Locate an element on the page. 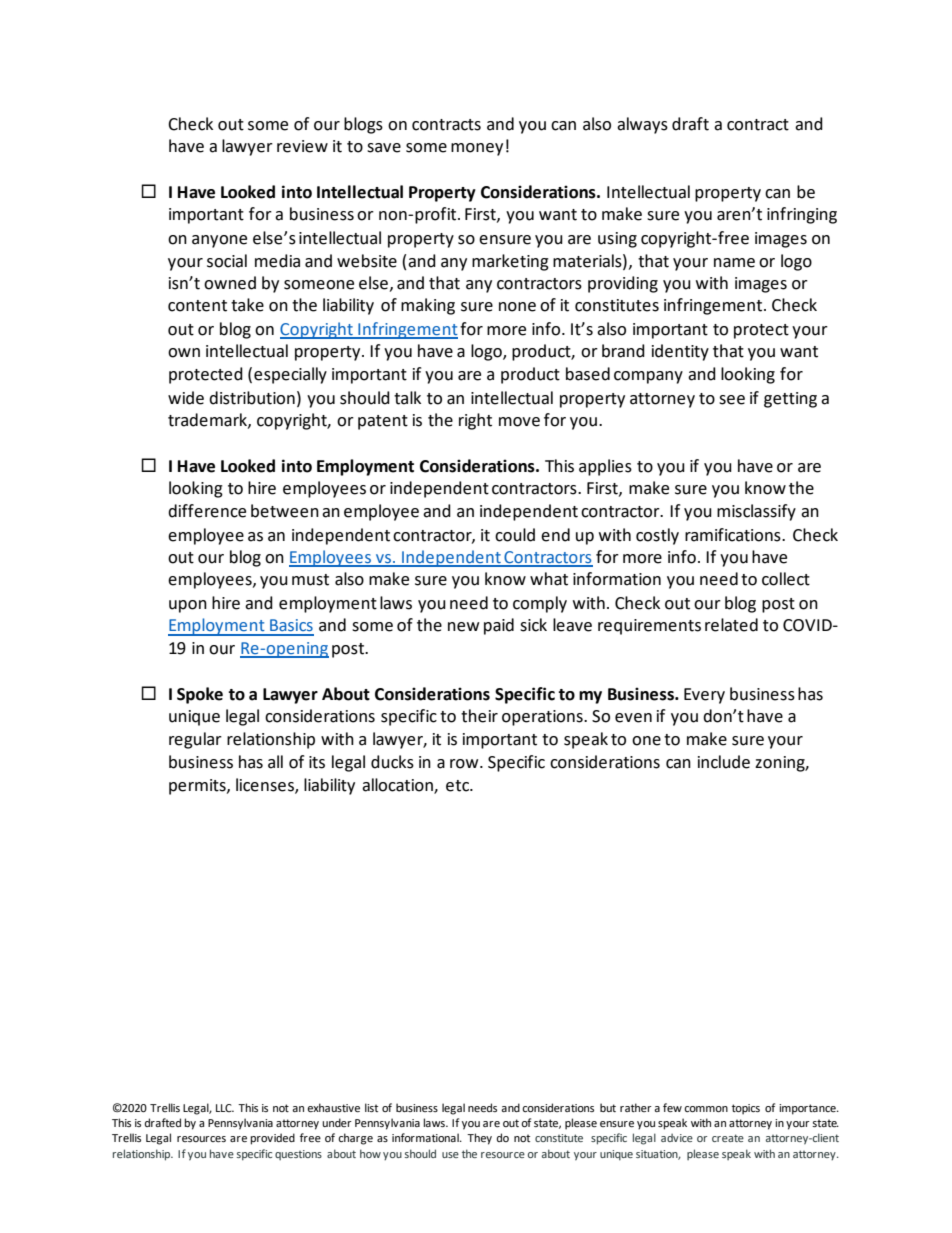 The image size is (952, 1233). see is located at coordinates (732, 400).
